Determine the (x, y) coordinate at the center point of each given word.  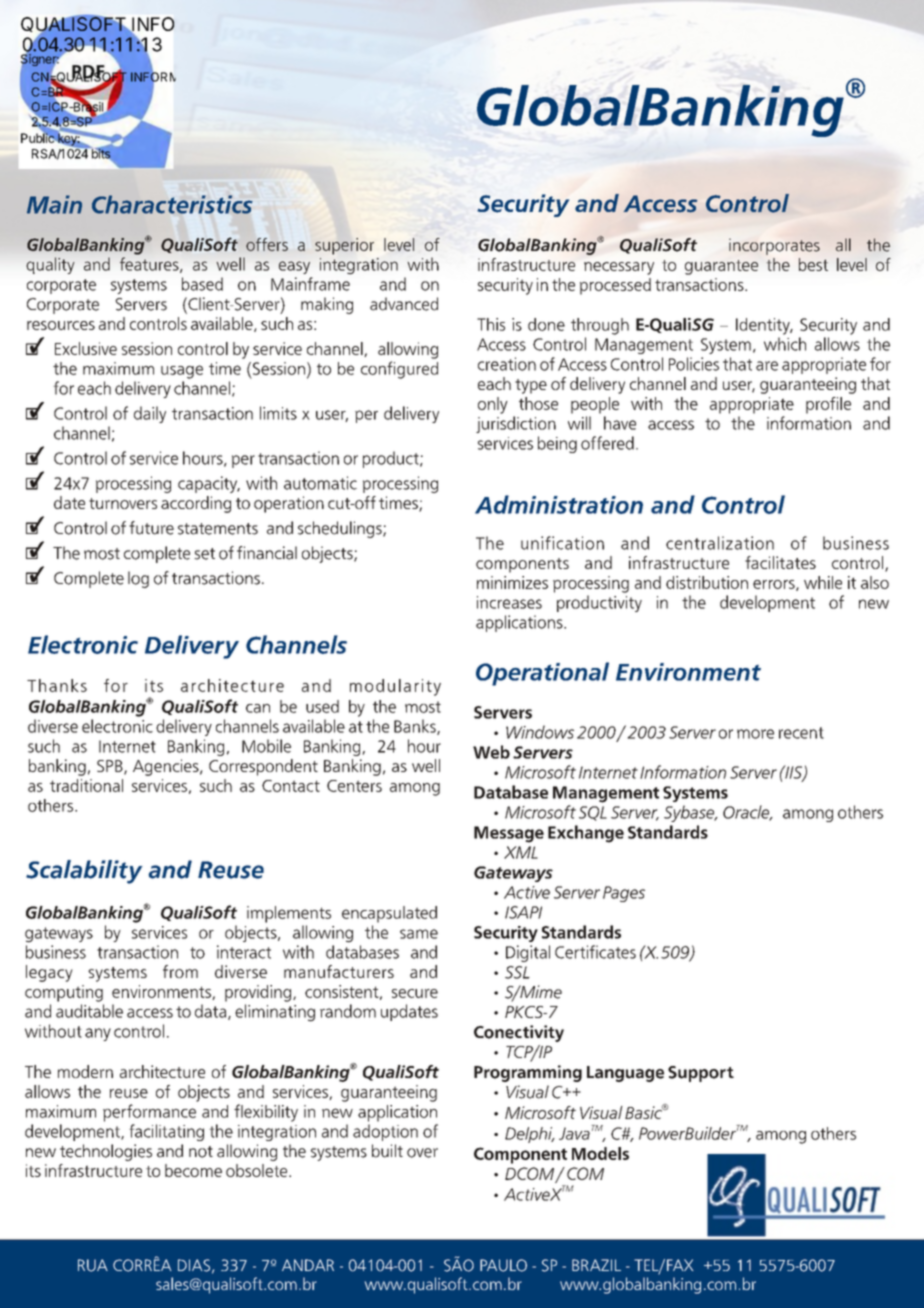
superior (344, 246)
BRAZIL (596, 1265)
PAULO (503, 1265)
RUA (93, 1265)
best (813, 264)
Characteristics (172, 204)
